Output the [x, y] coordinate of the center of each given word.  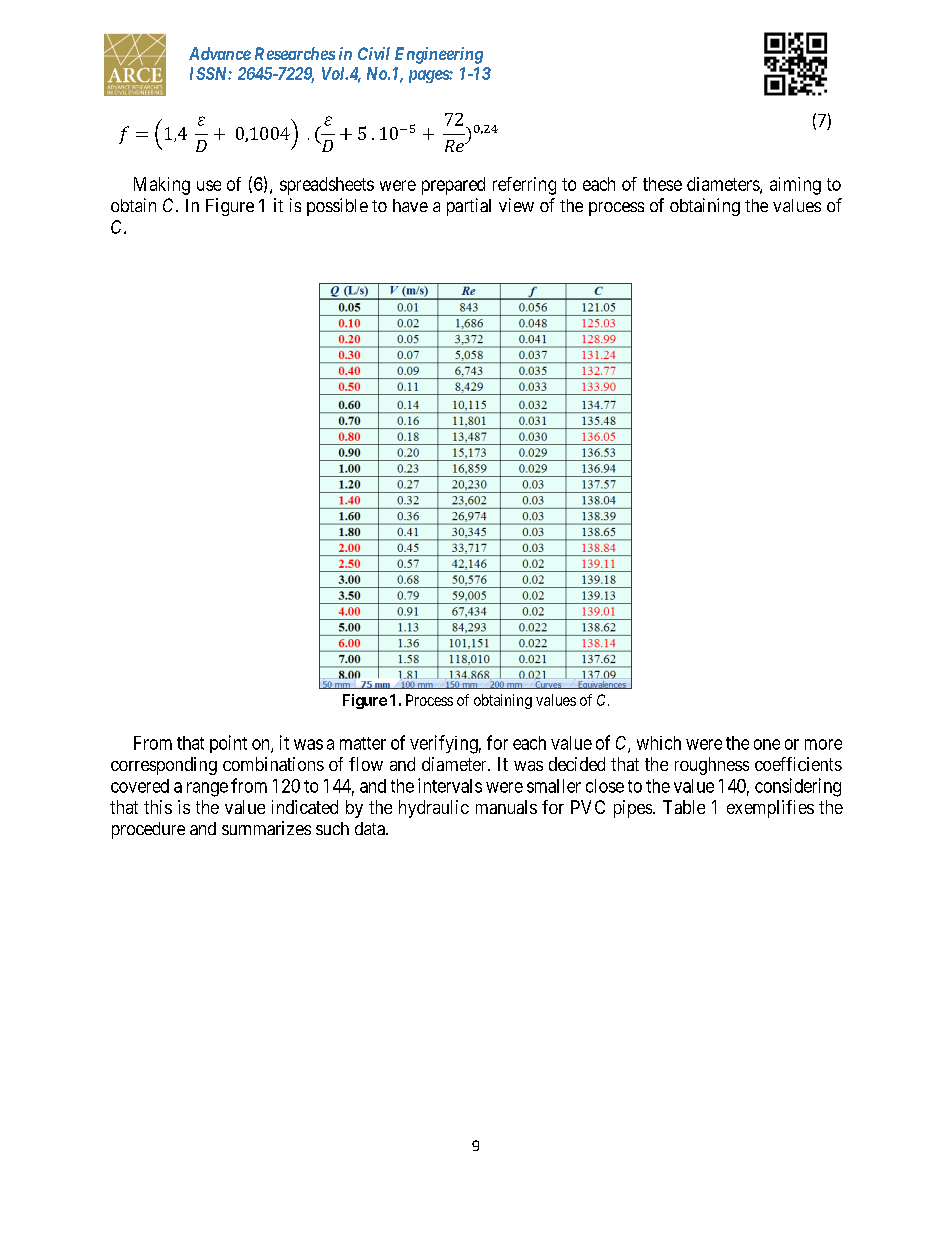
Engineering [439, 55]
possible [337, 207]
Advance [220, 53]
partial [469, 207]
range [207, 789]
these [662, 184]
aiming [795, 186]
